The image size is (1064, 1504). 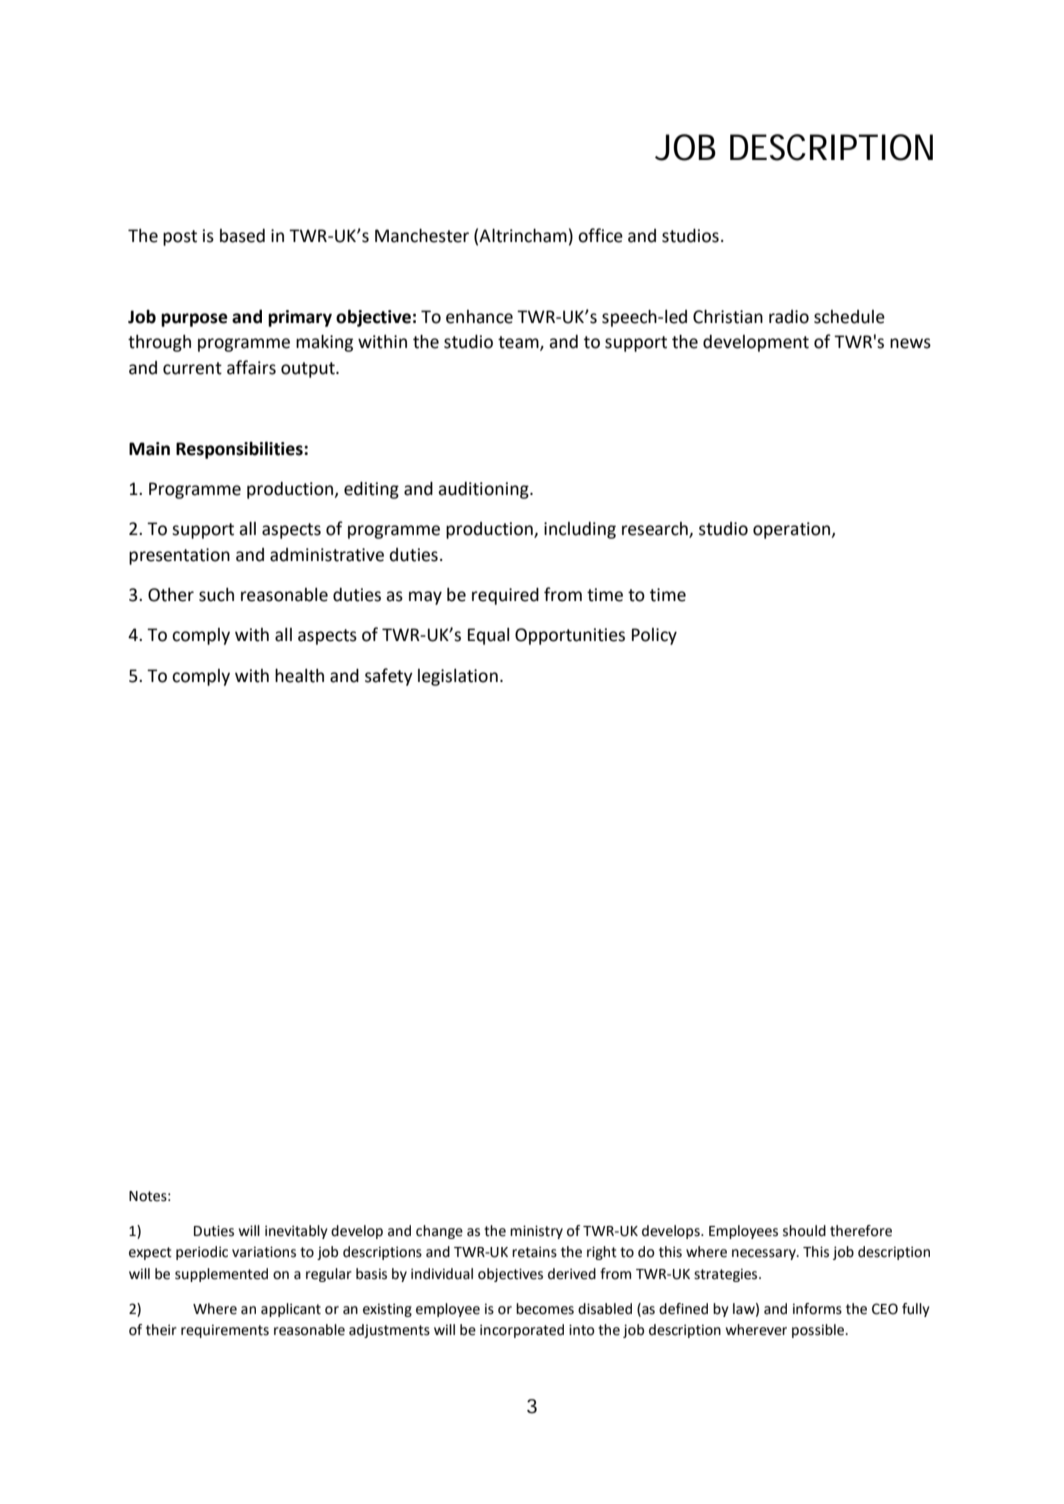 I want to click on Policy, so click(x=654, y=636).
